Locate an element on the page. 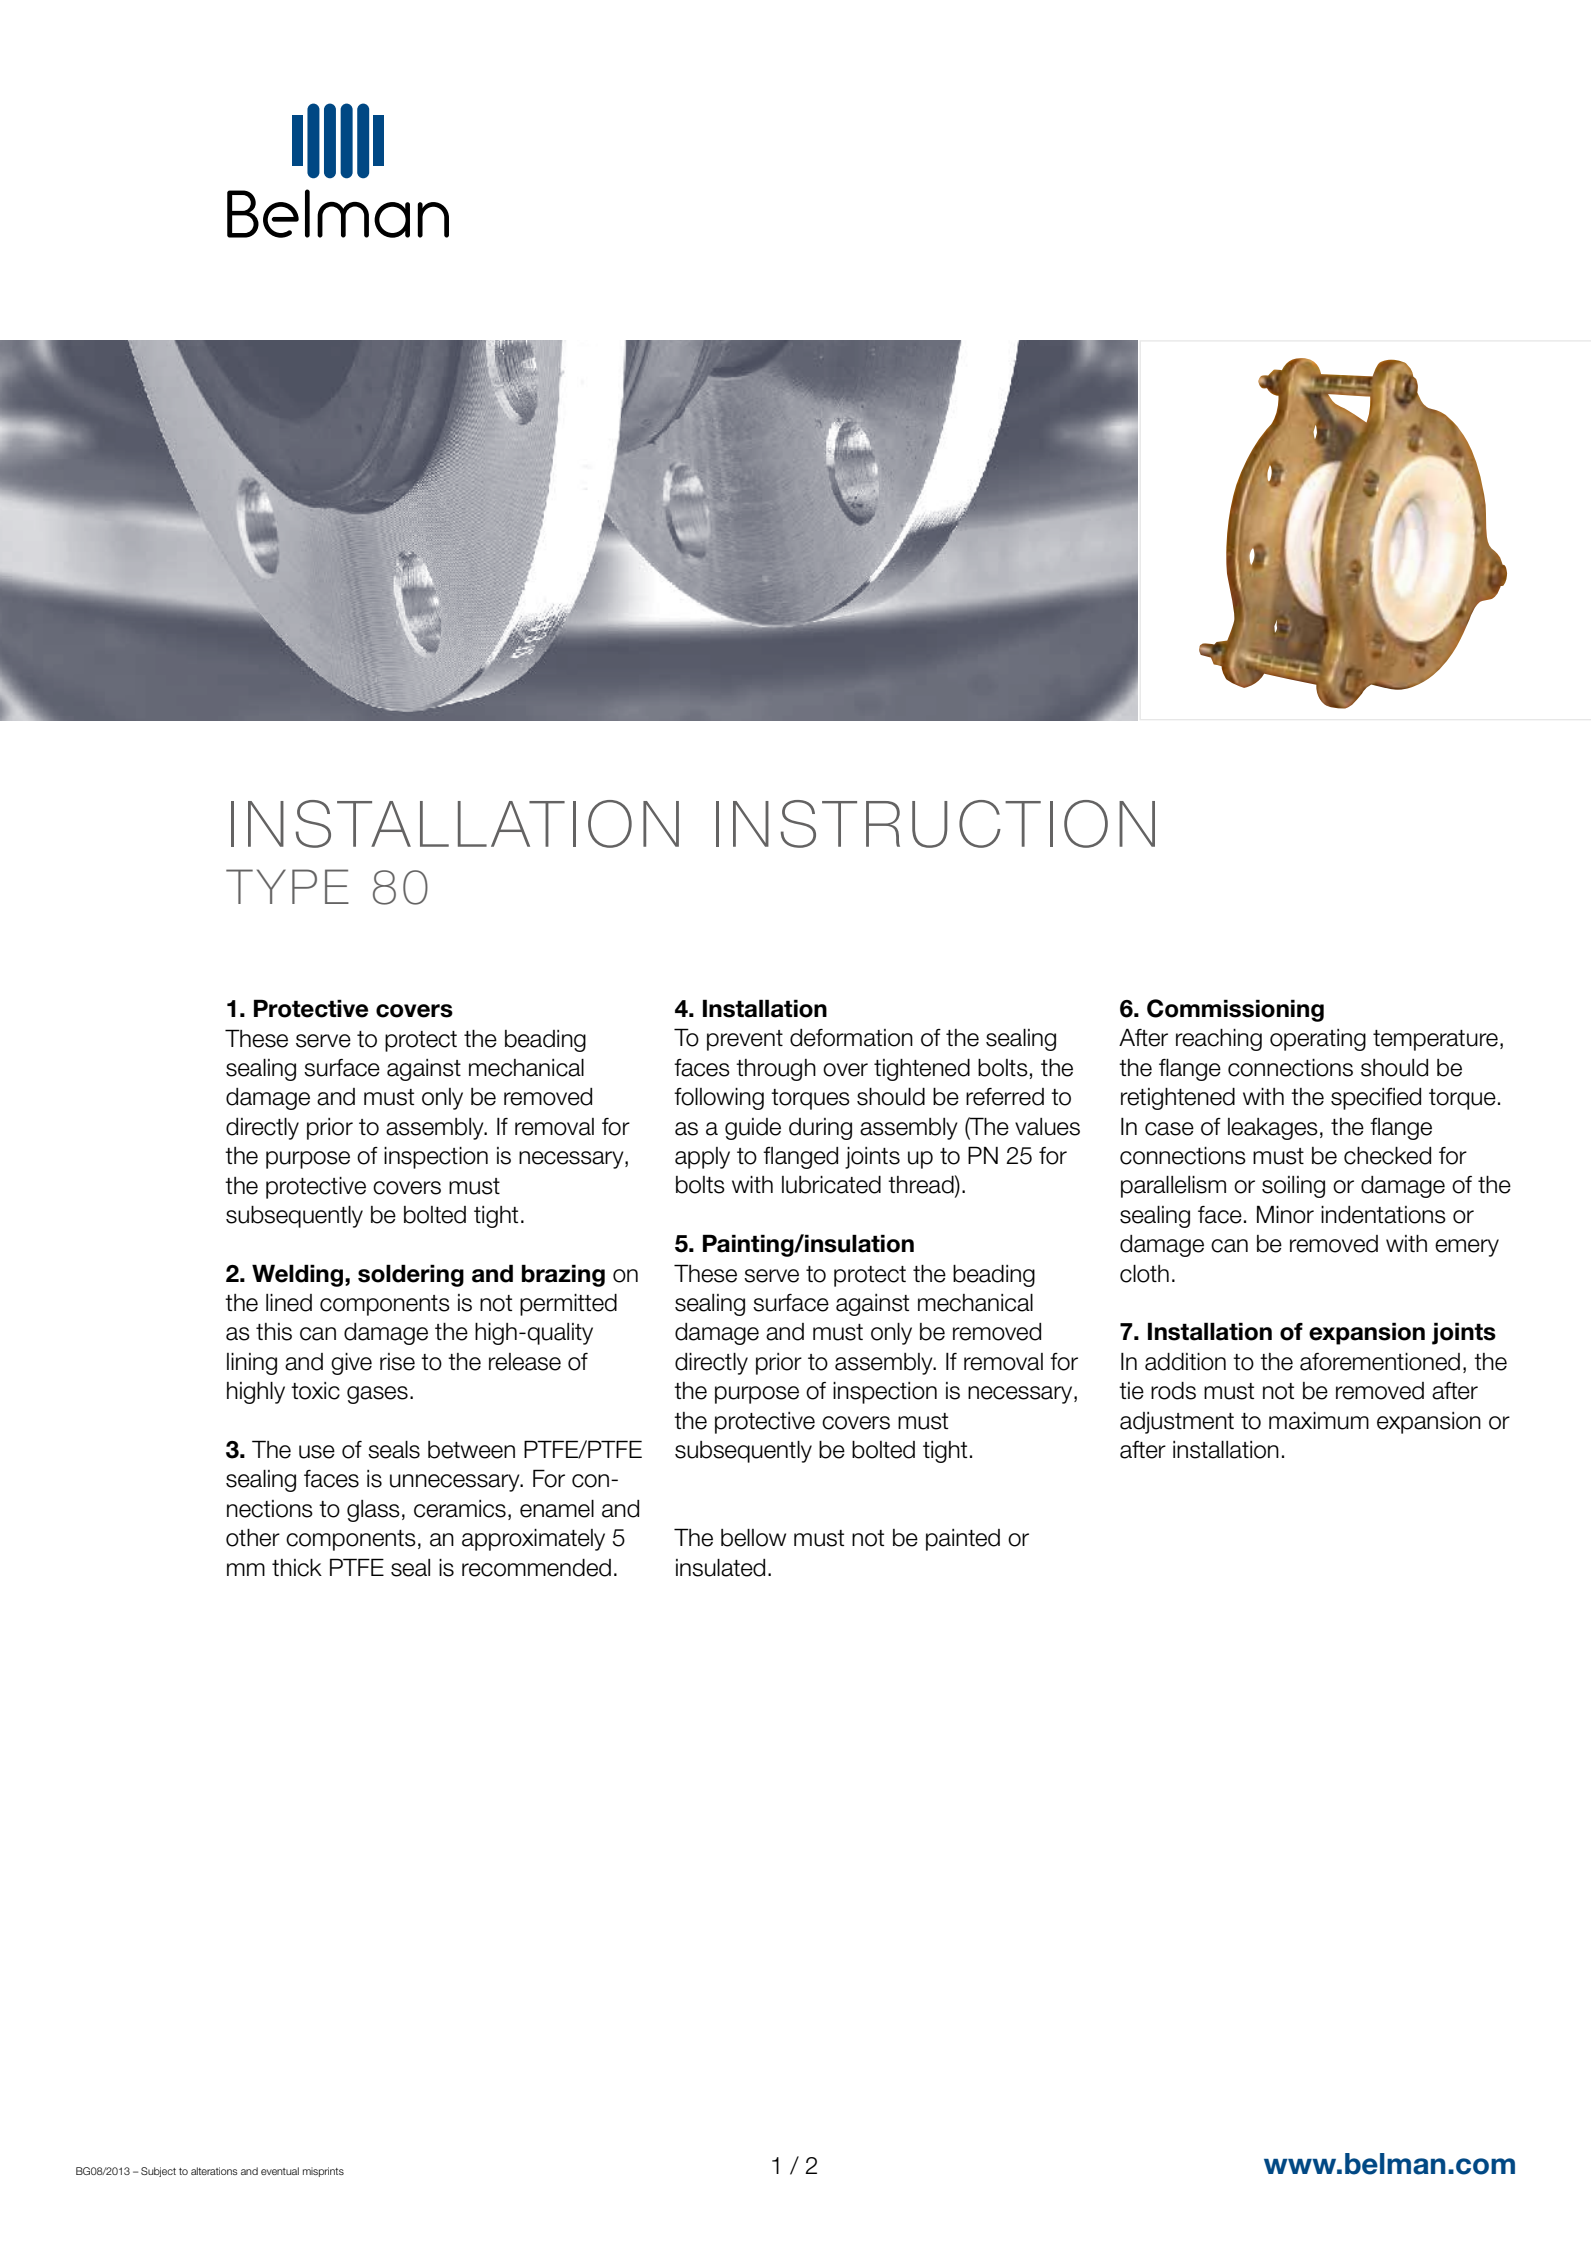 This page has width=1591, height=2250. INSTRUCTION is located at coordinates (935, 824).
